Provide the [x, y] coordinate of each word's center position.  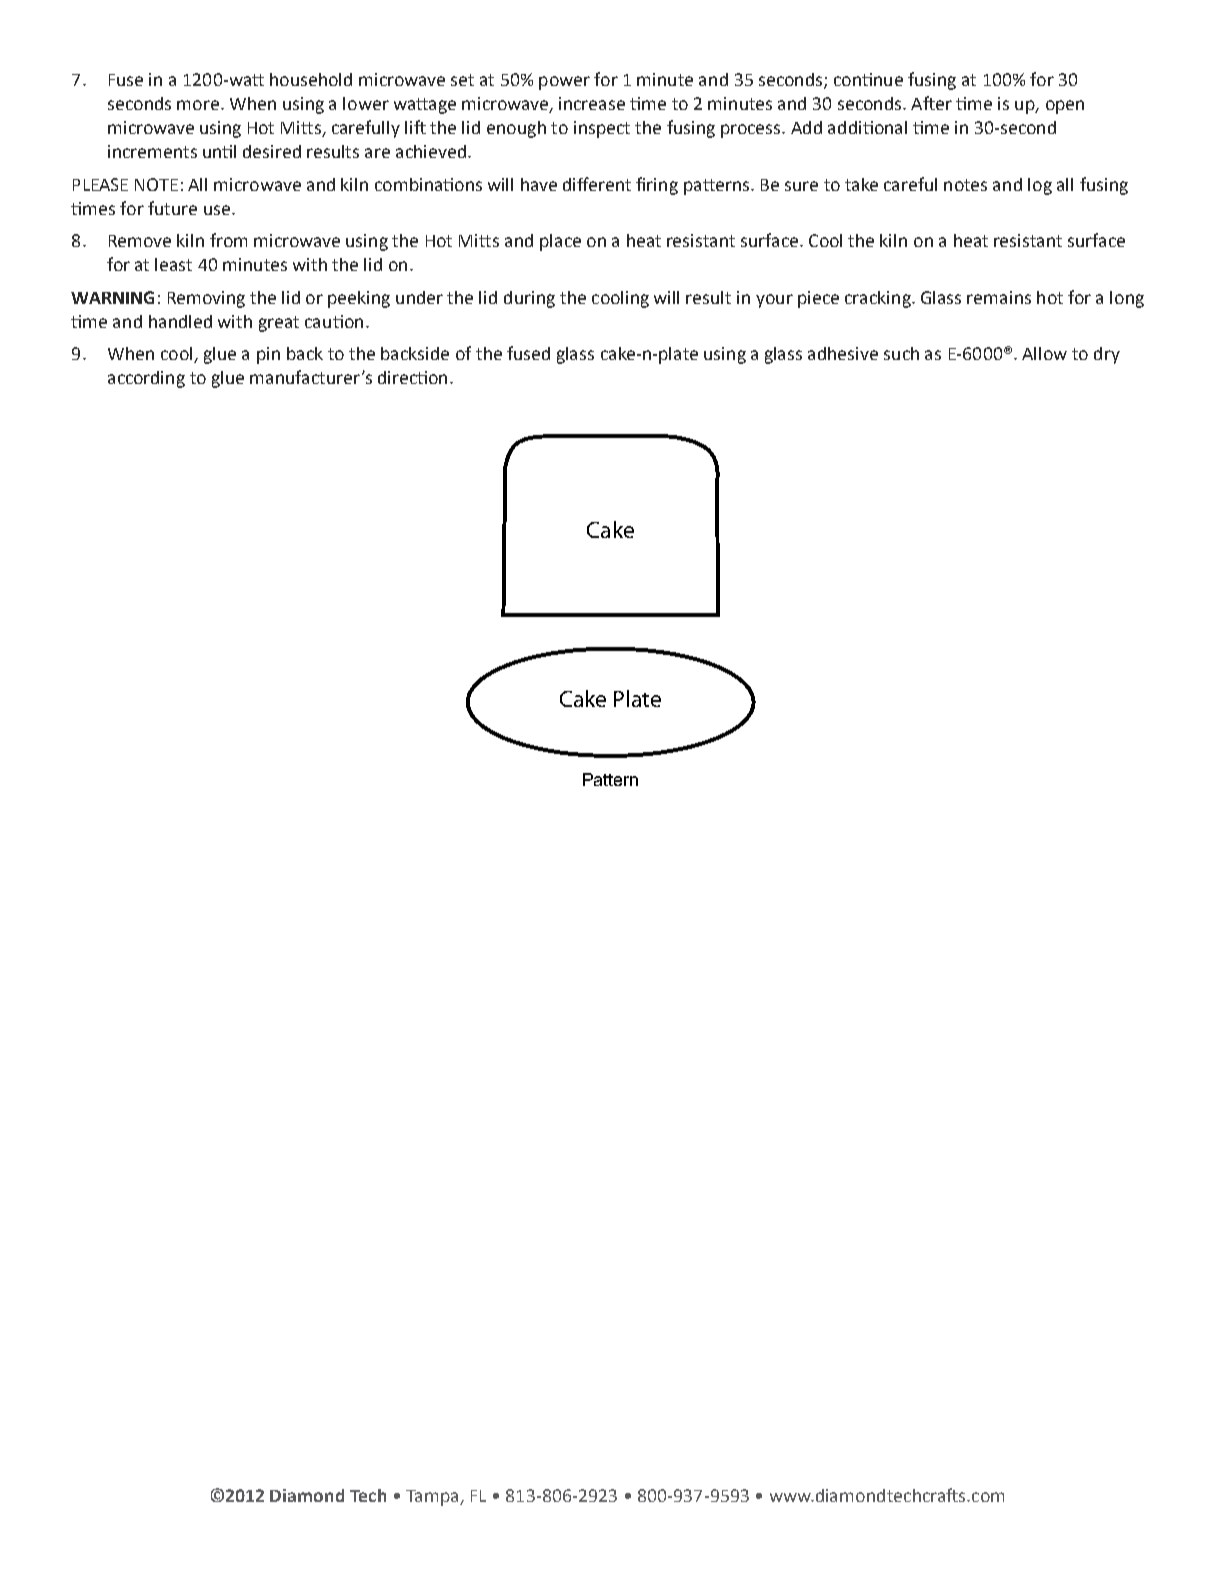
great [279, 324]
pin [268, 355]
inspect [602, 129]
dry [1107, 355]
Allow [1044, 353]
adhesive [843, 353]
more [198, 105]
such [901, 353]
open [1065, 107]
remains [999, 297]
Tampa [433, 1498]
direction [412, 377]
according [146, 379]
